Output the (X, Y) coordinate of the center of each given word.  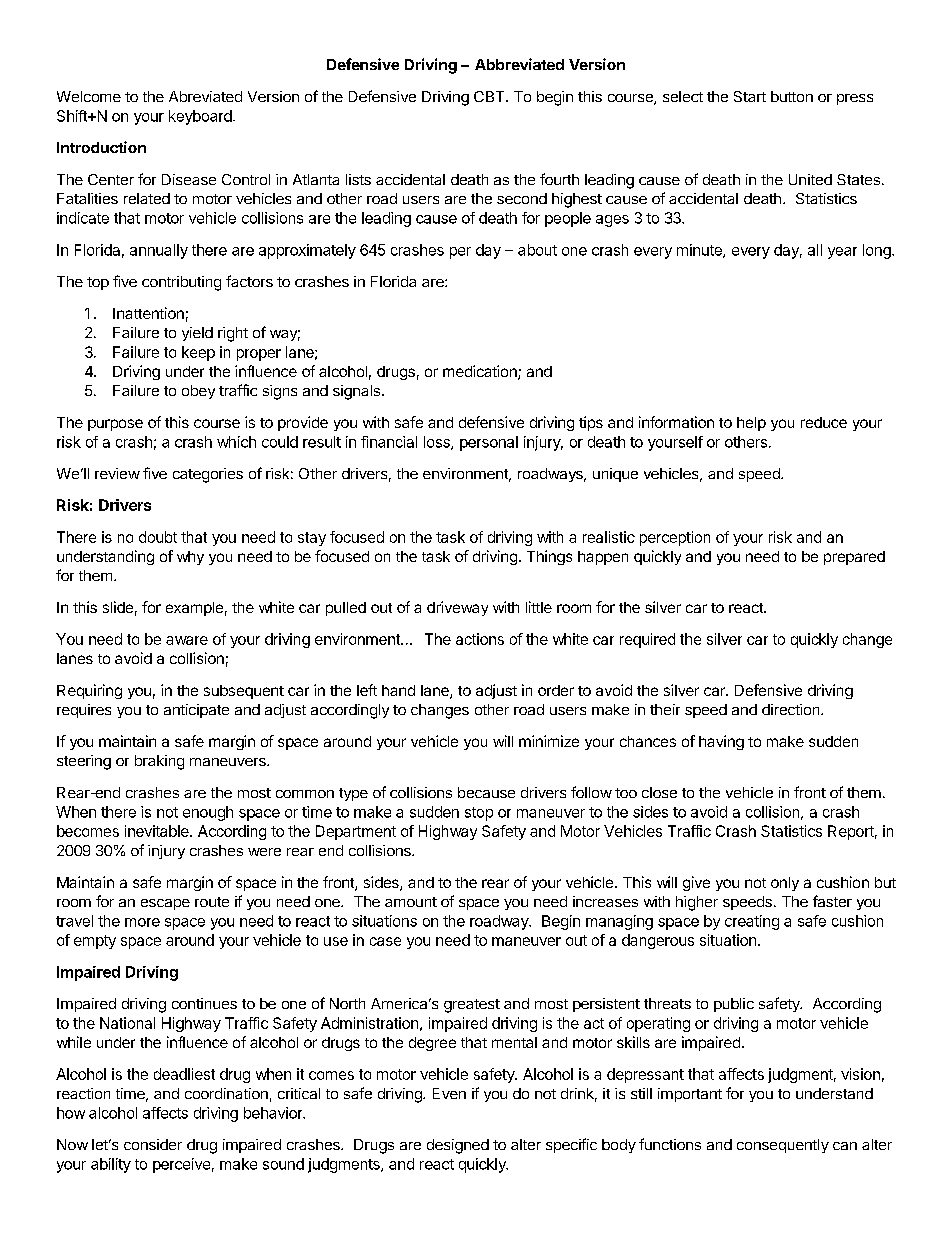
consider (153, 1144)
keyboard (200, 117)
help (751, 424)
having (721, 742)
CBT (490, 96)
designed (458, 1146)
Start (750, 96)
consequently (783, 1146)
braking (159, 762)
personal (489, 443)
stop (479, 814)
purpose (115, 425)
